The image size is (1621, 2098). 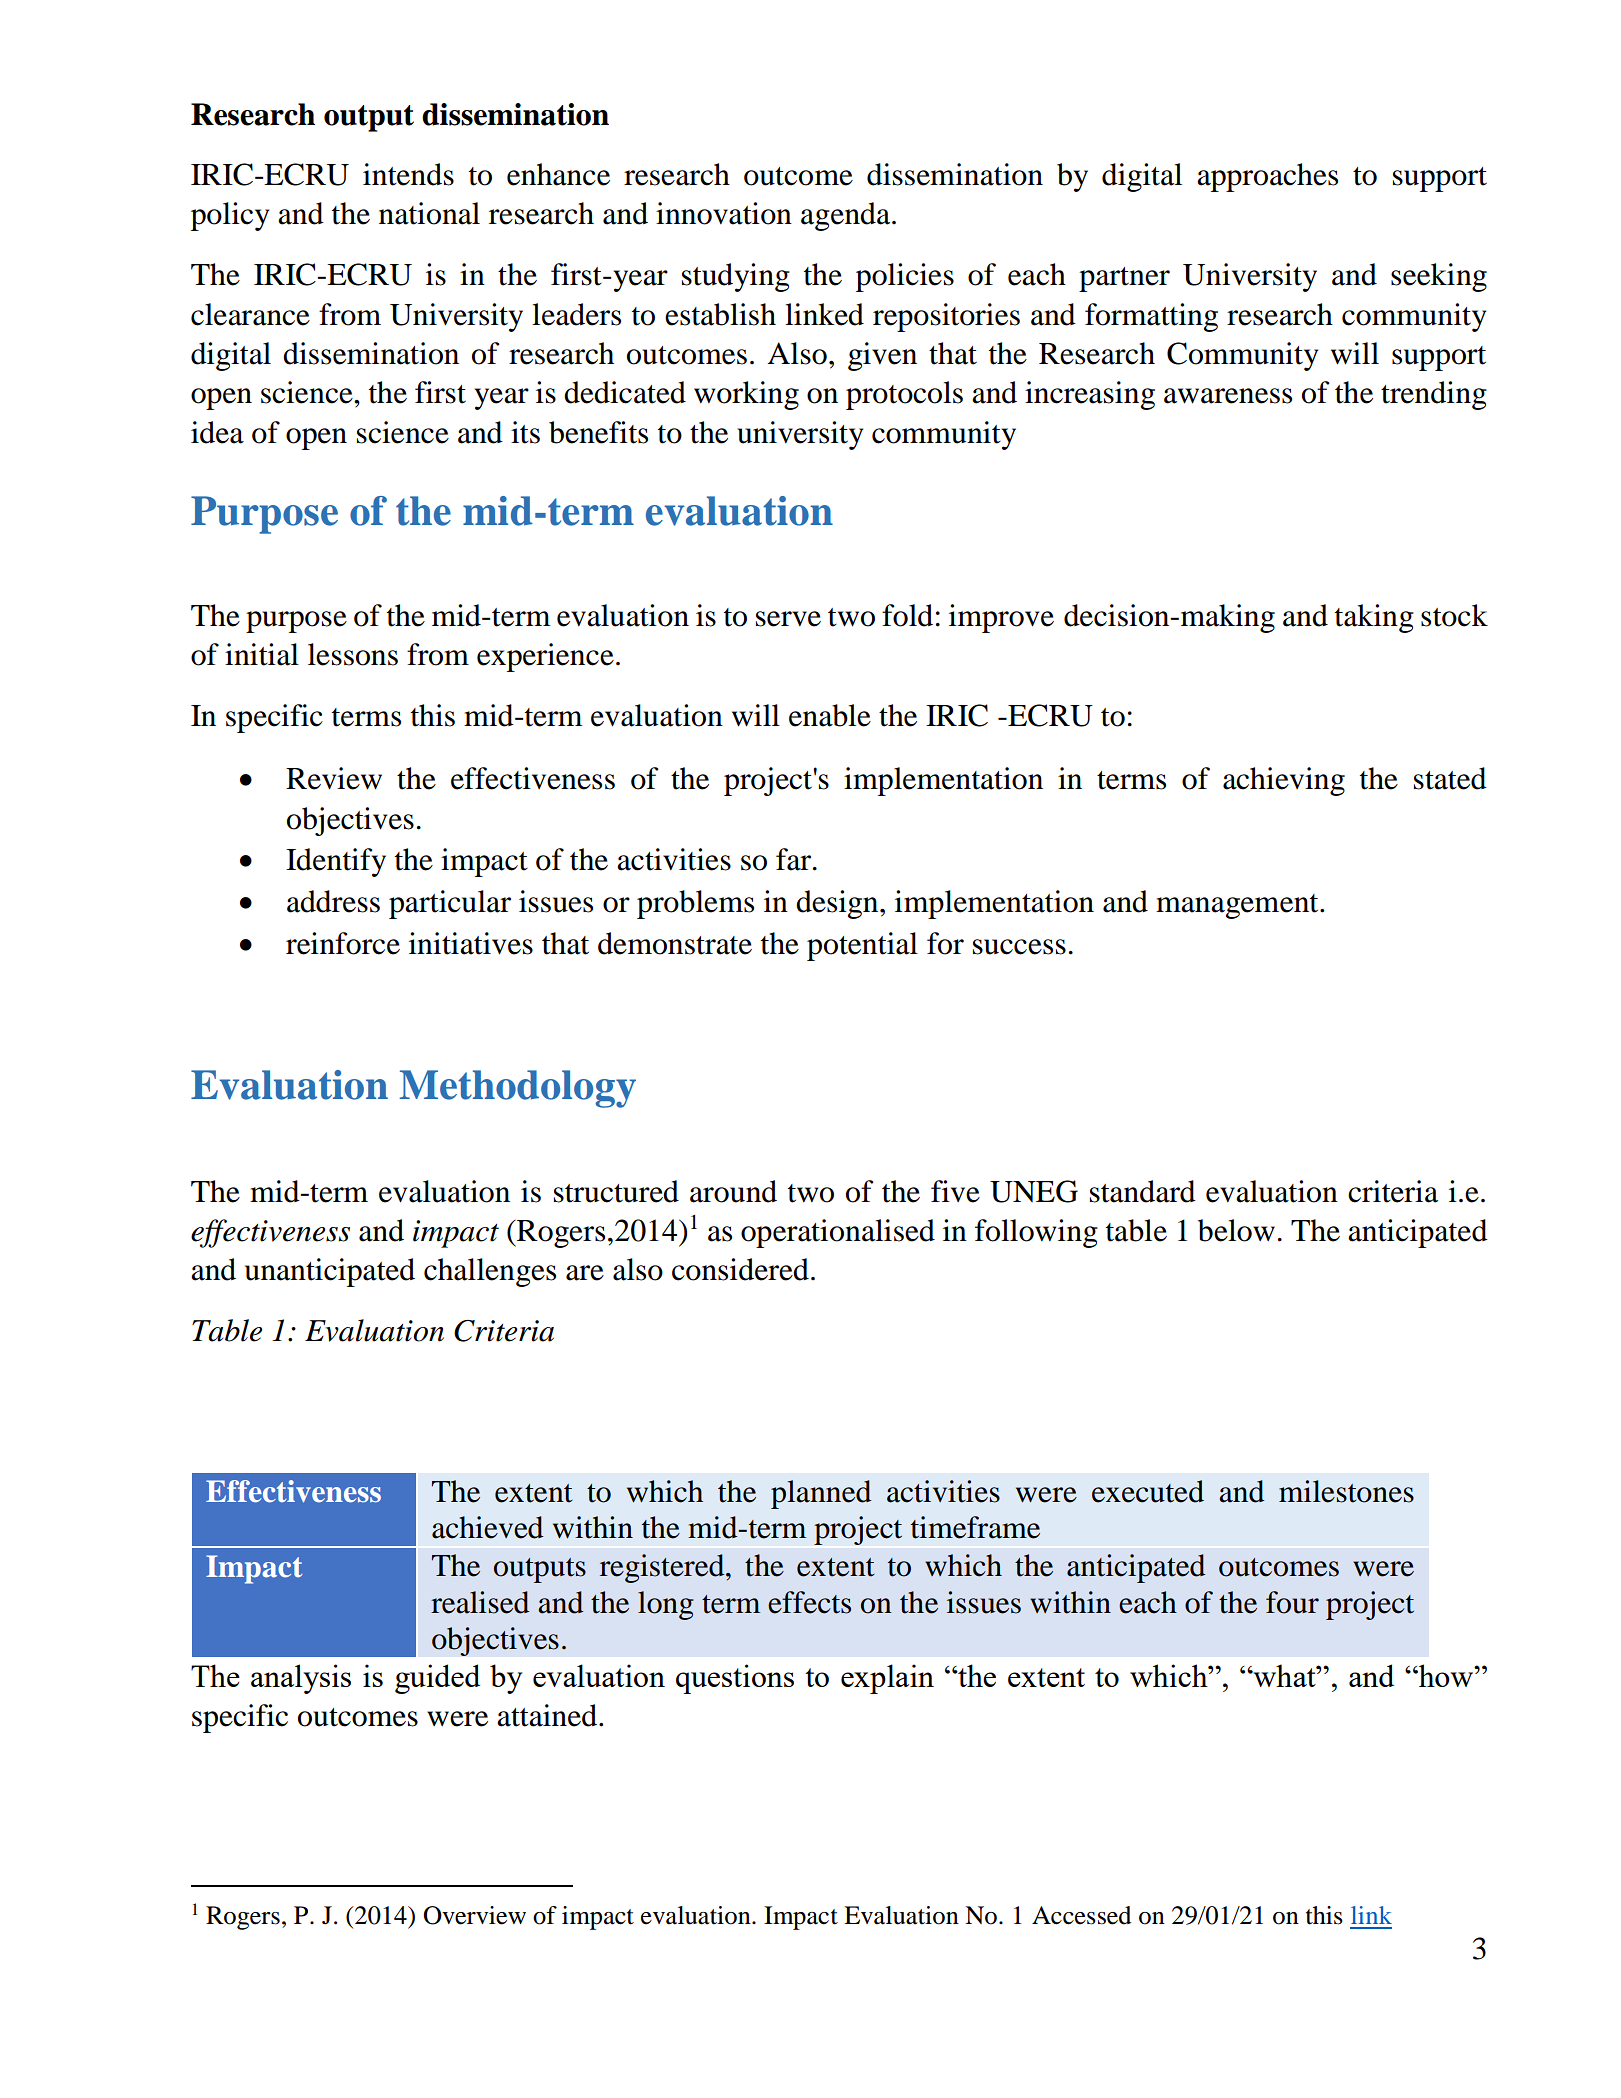 What do you see at coordinates (788, 619) in the screenshot?
I see `serve` at bounding box center [788, 619].
